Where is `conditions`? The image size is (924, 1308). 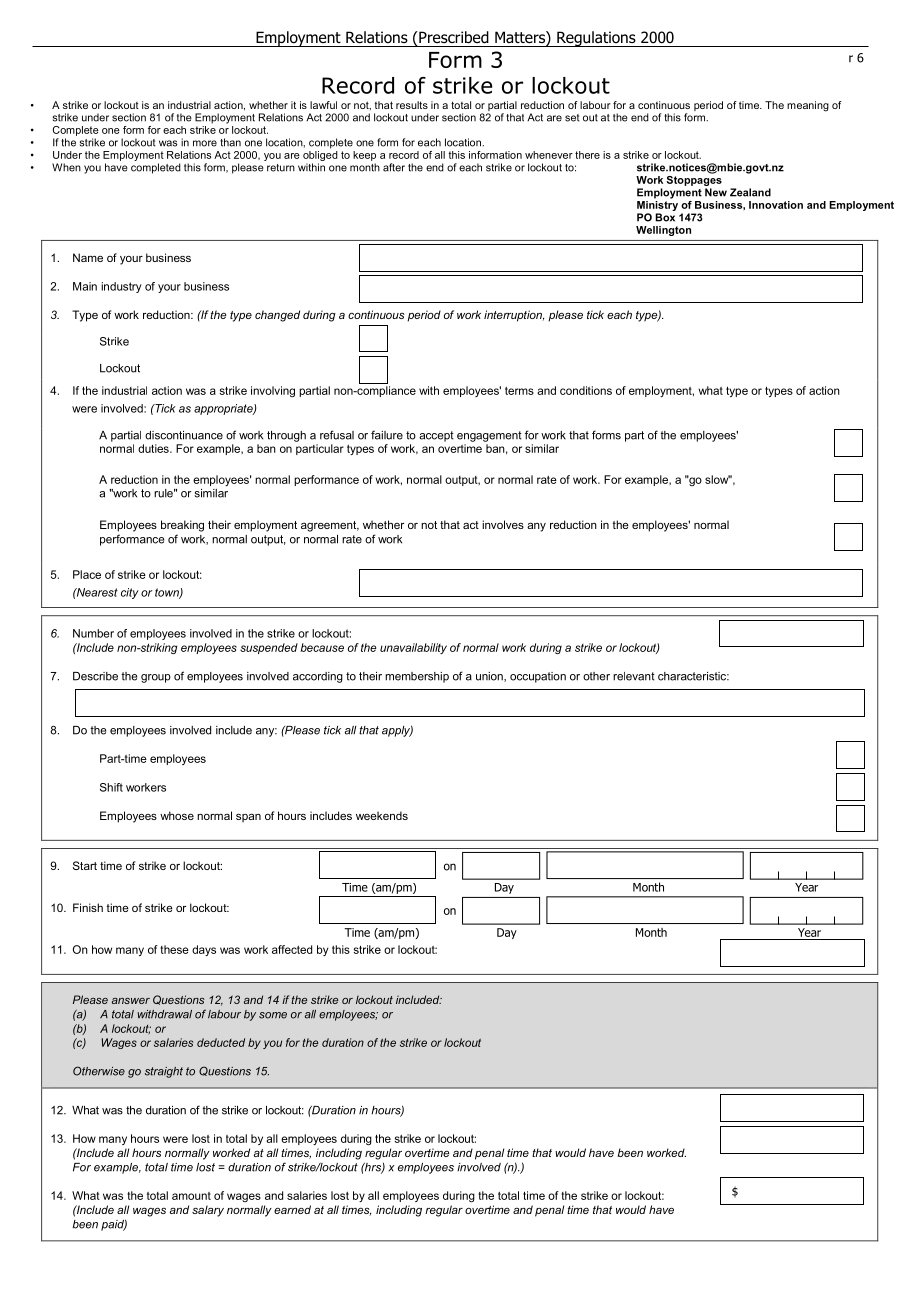 conditions is located at coordinates (586, 390).
